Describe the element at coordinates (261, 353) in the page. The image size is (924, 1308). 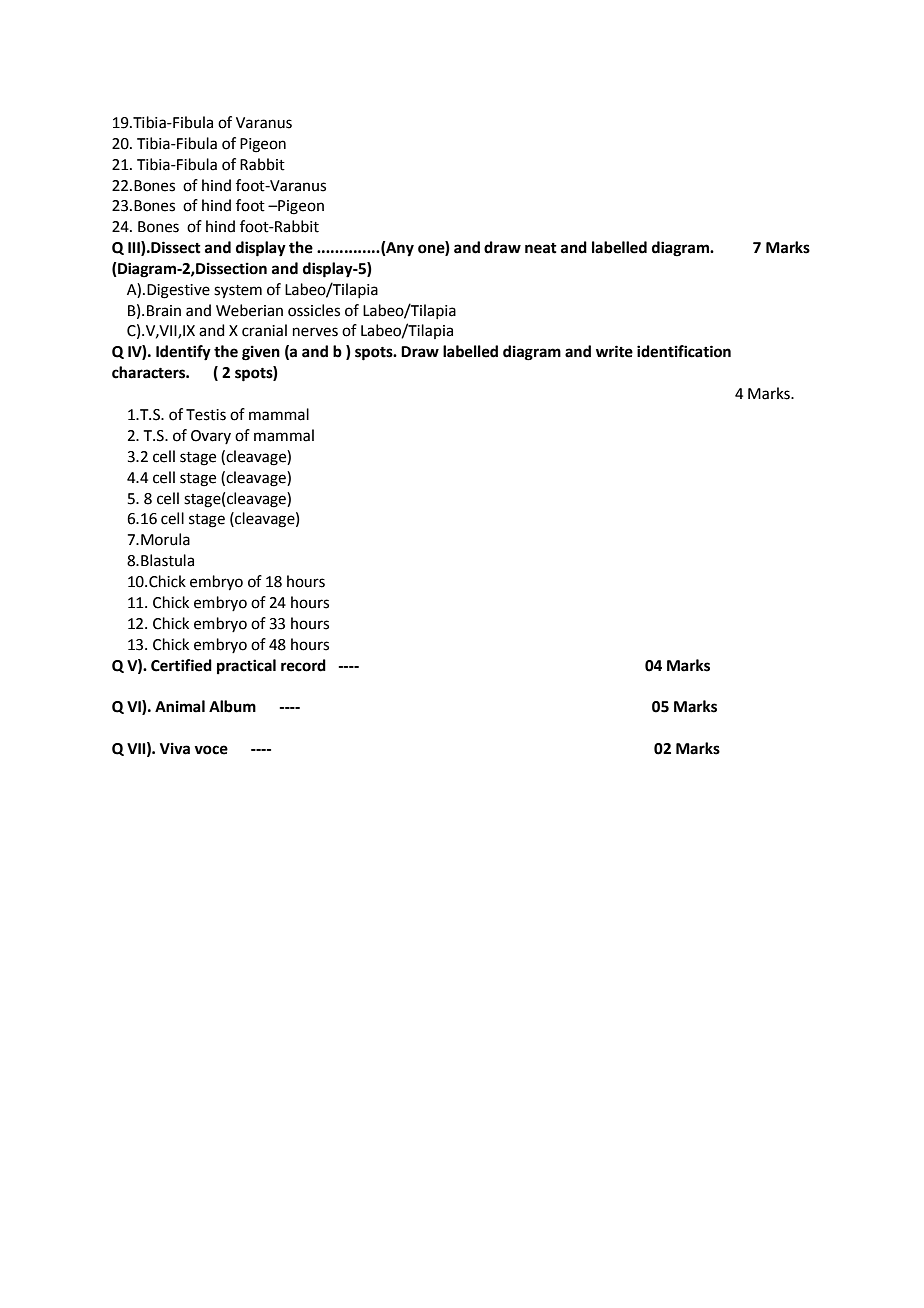
I see `given` at that location.
